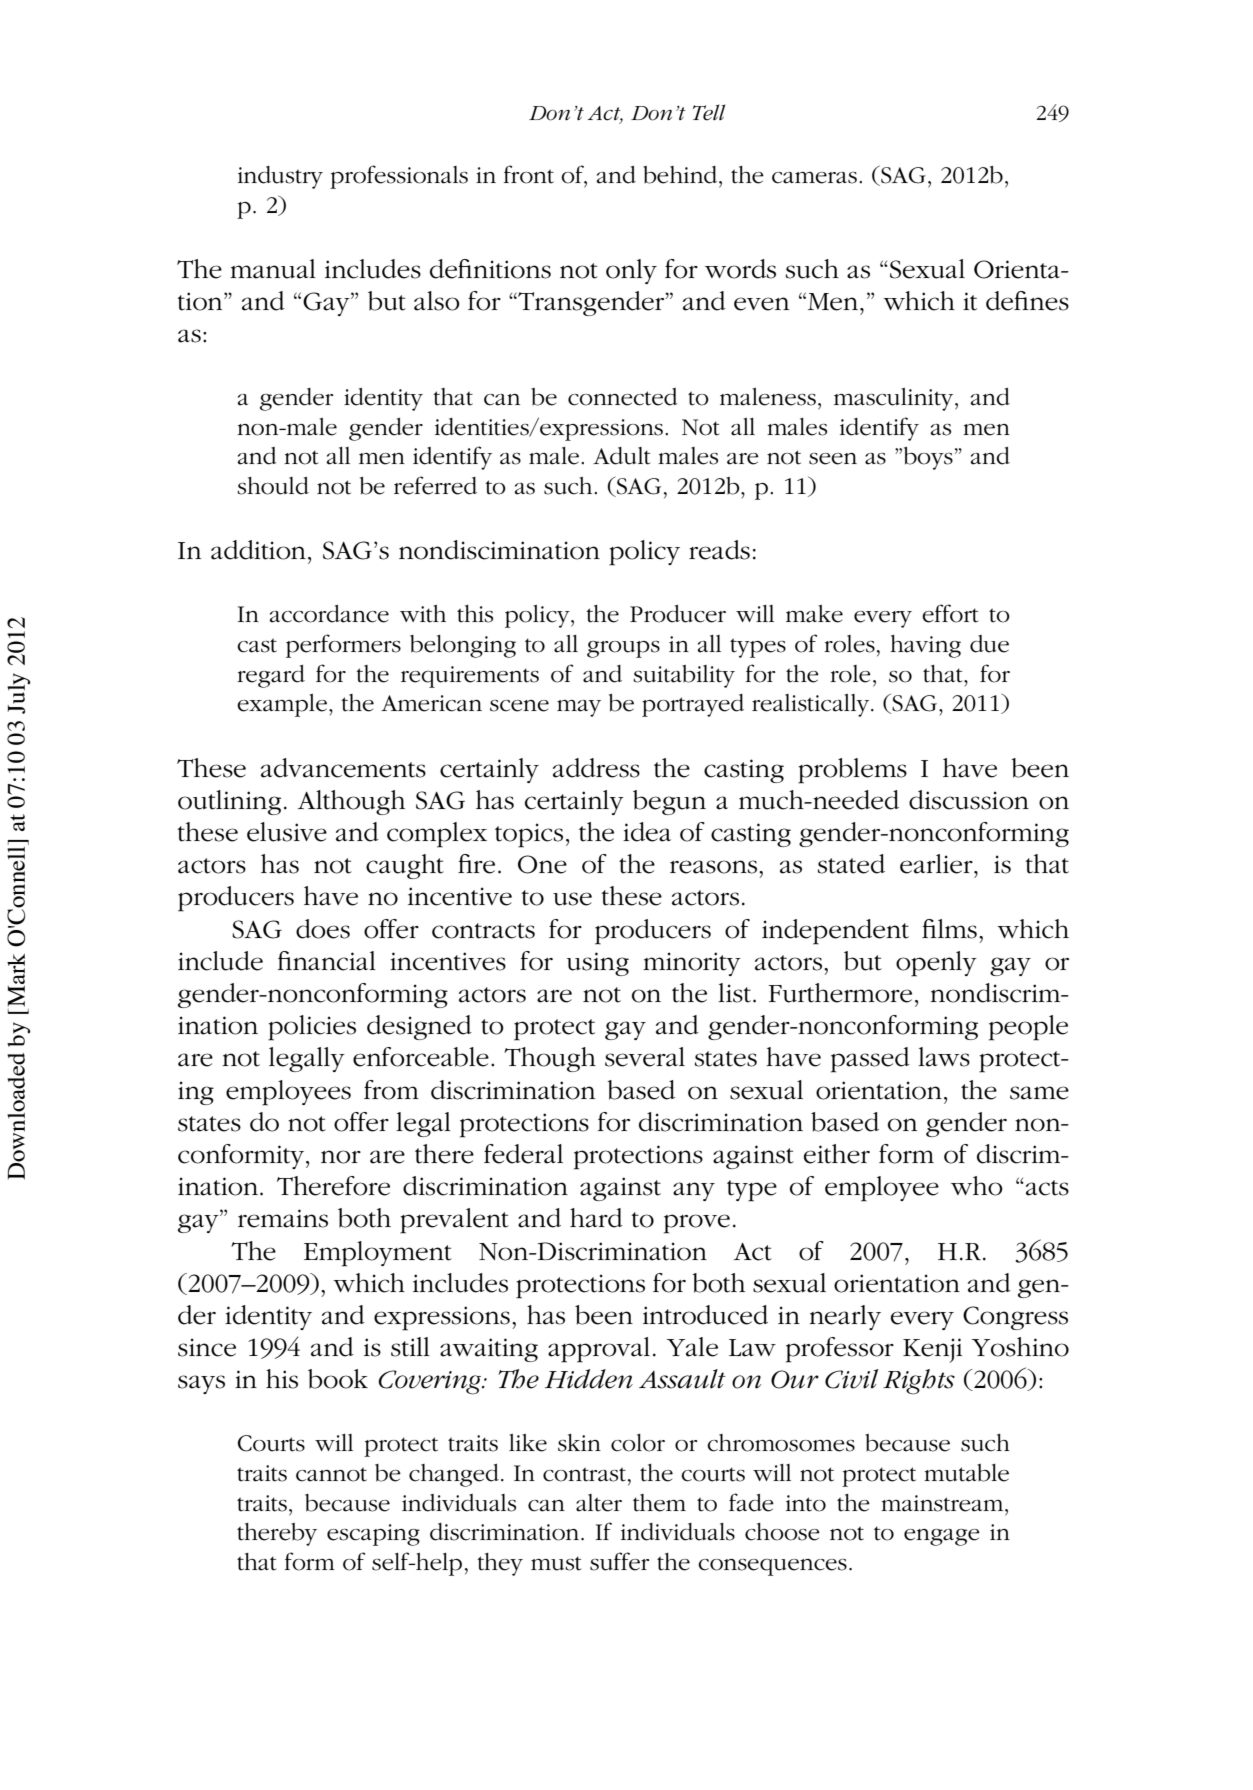 This page has height=1790, width=1253. I want to click on industry, so click(280, 177).
